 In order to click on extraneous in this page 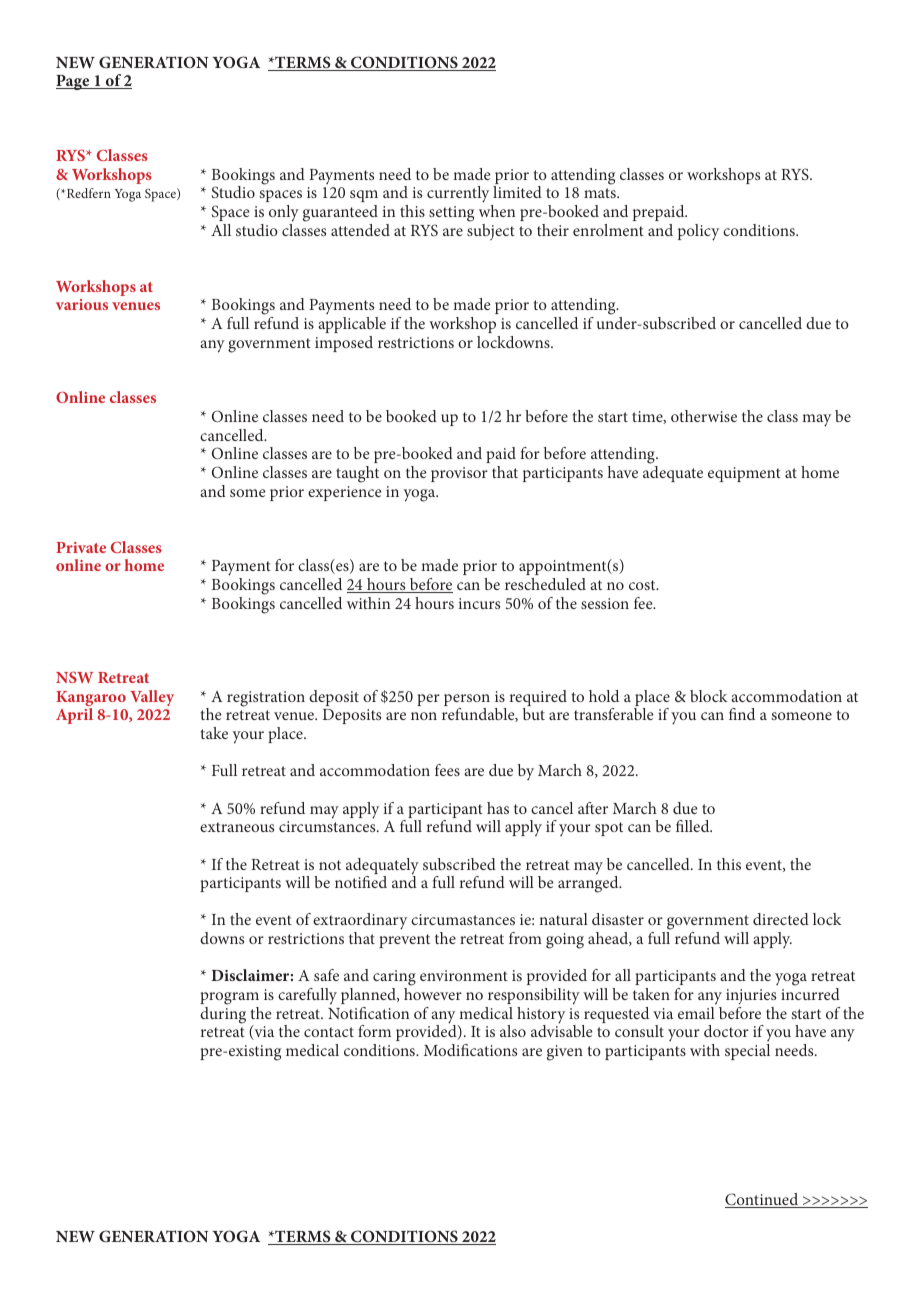, I will do `click(237, 827)`.
